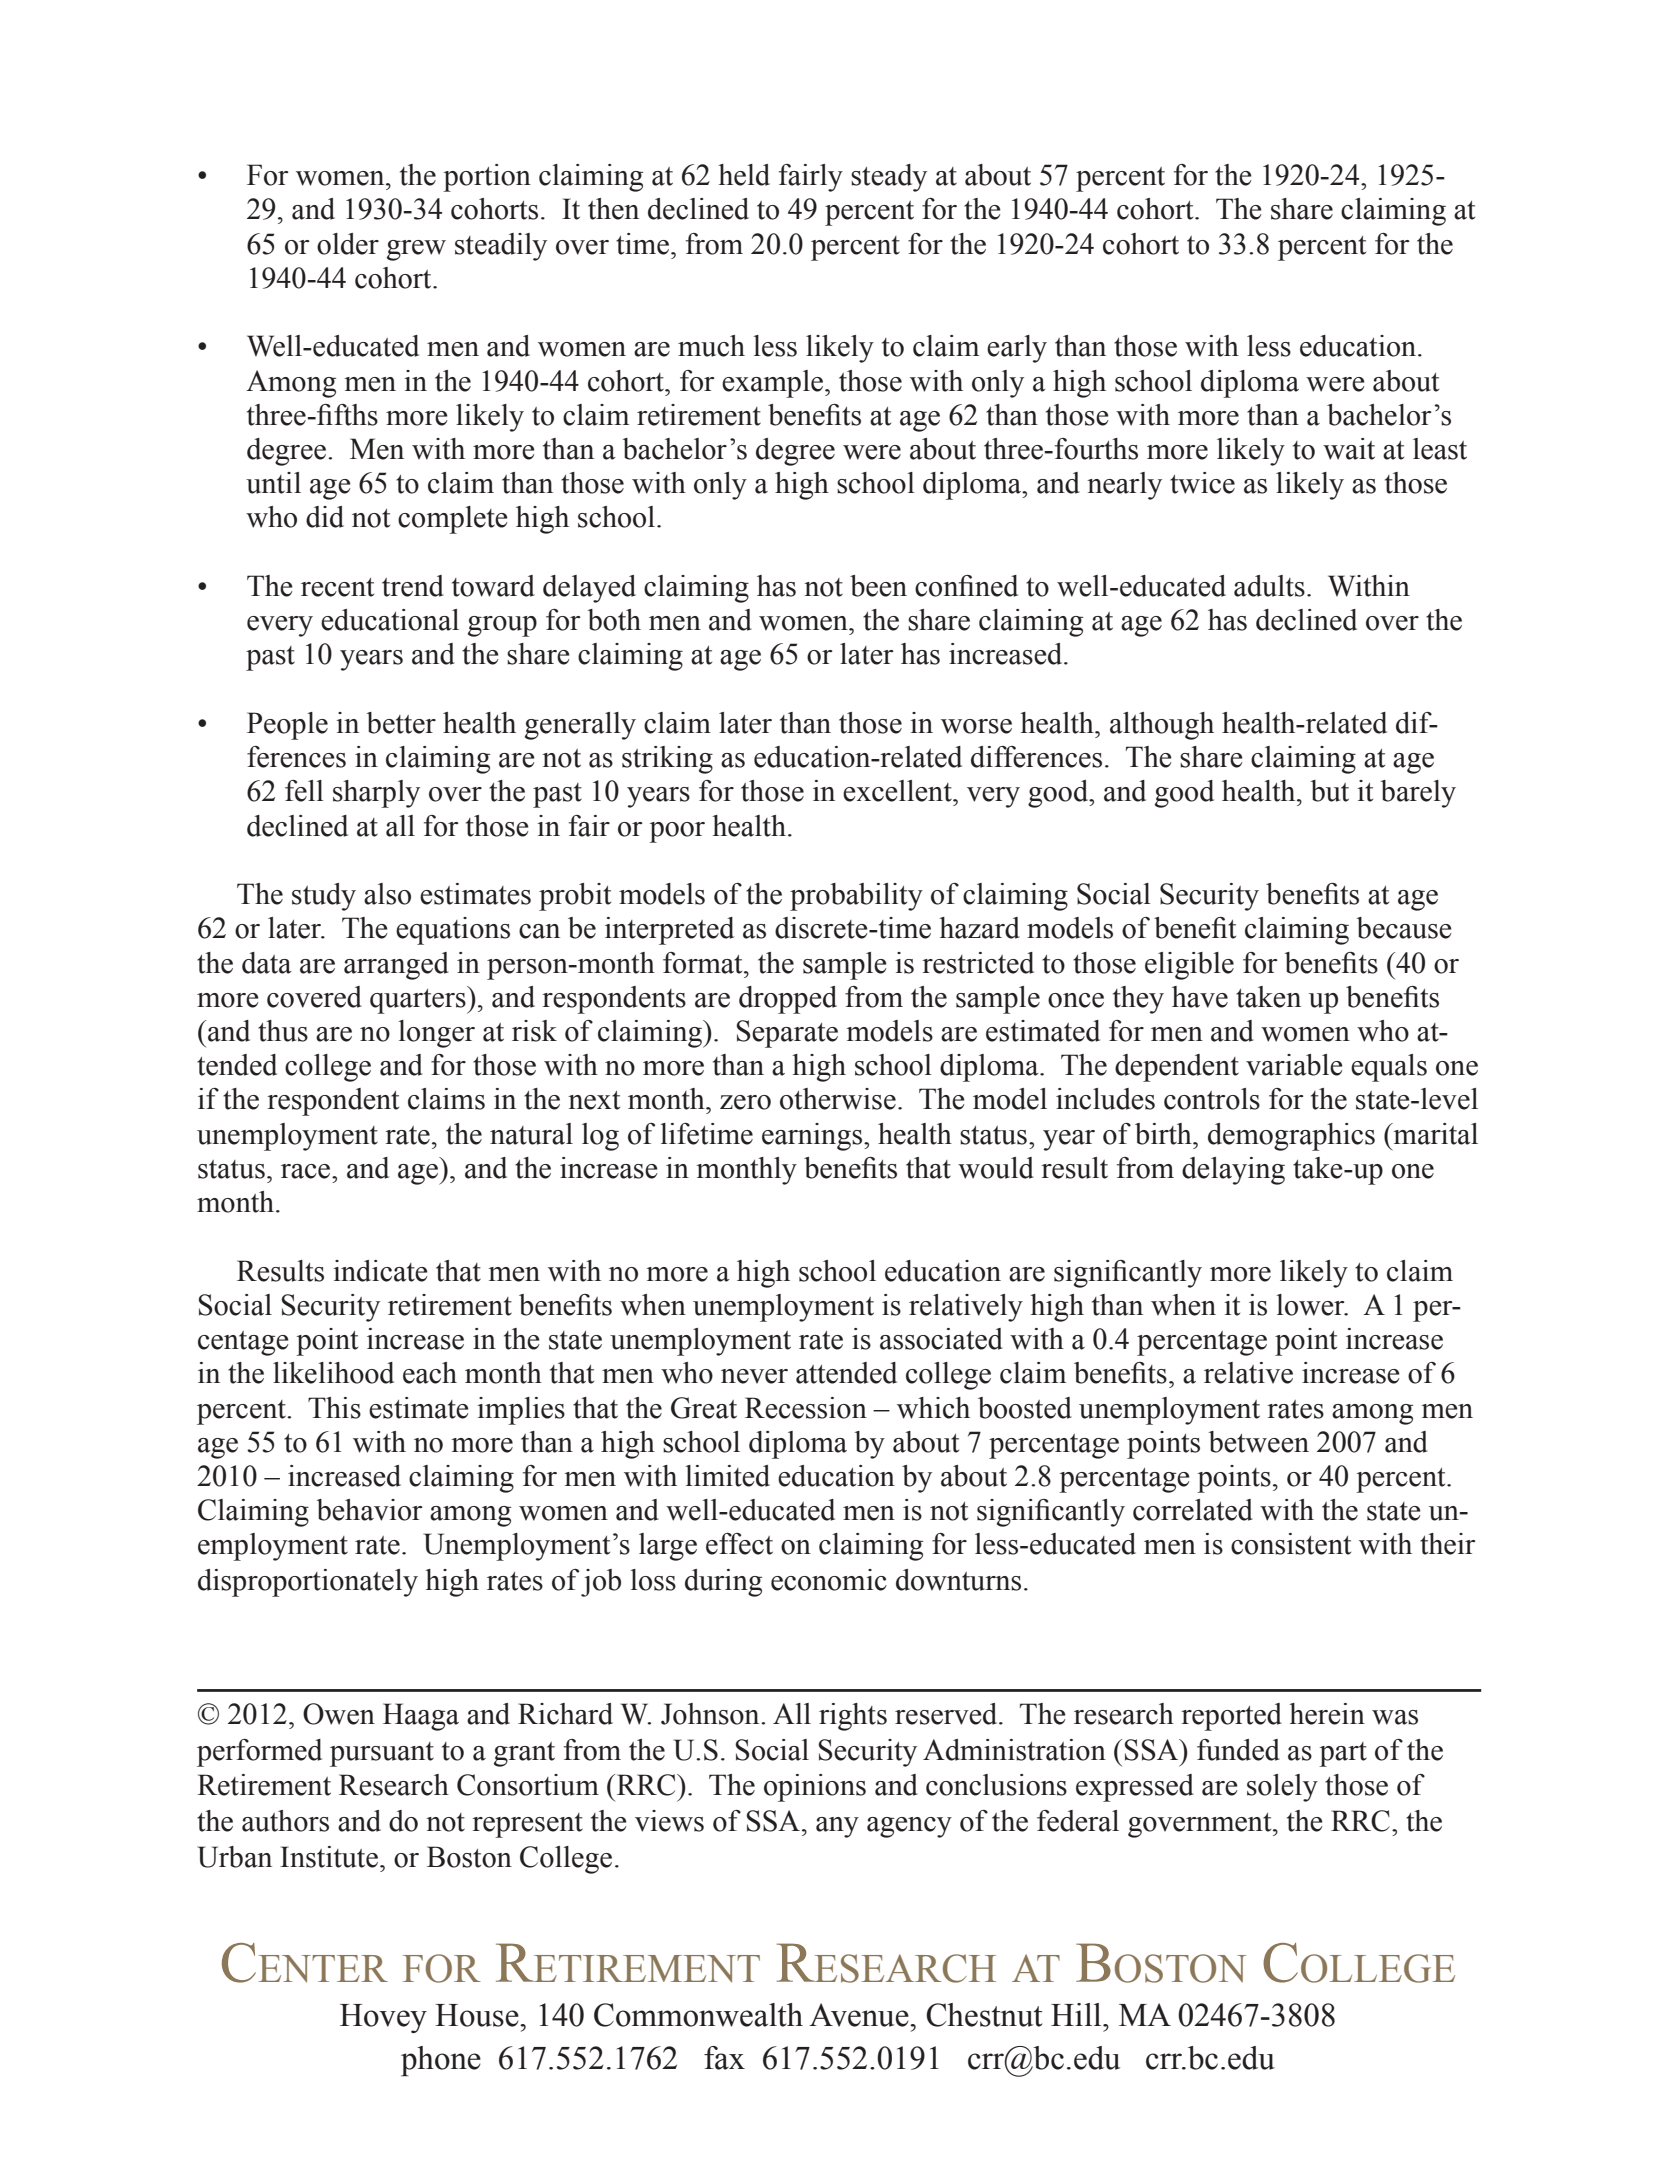 The image size is (1676, 2169). Describe the element at coordinates (441, 2061) in the document. I see `phone` at that location.
